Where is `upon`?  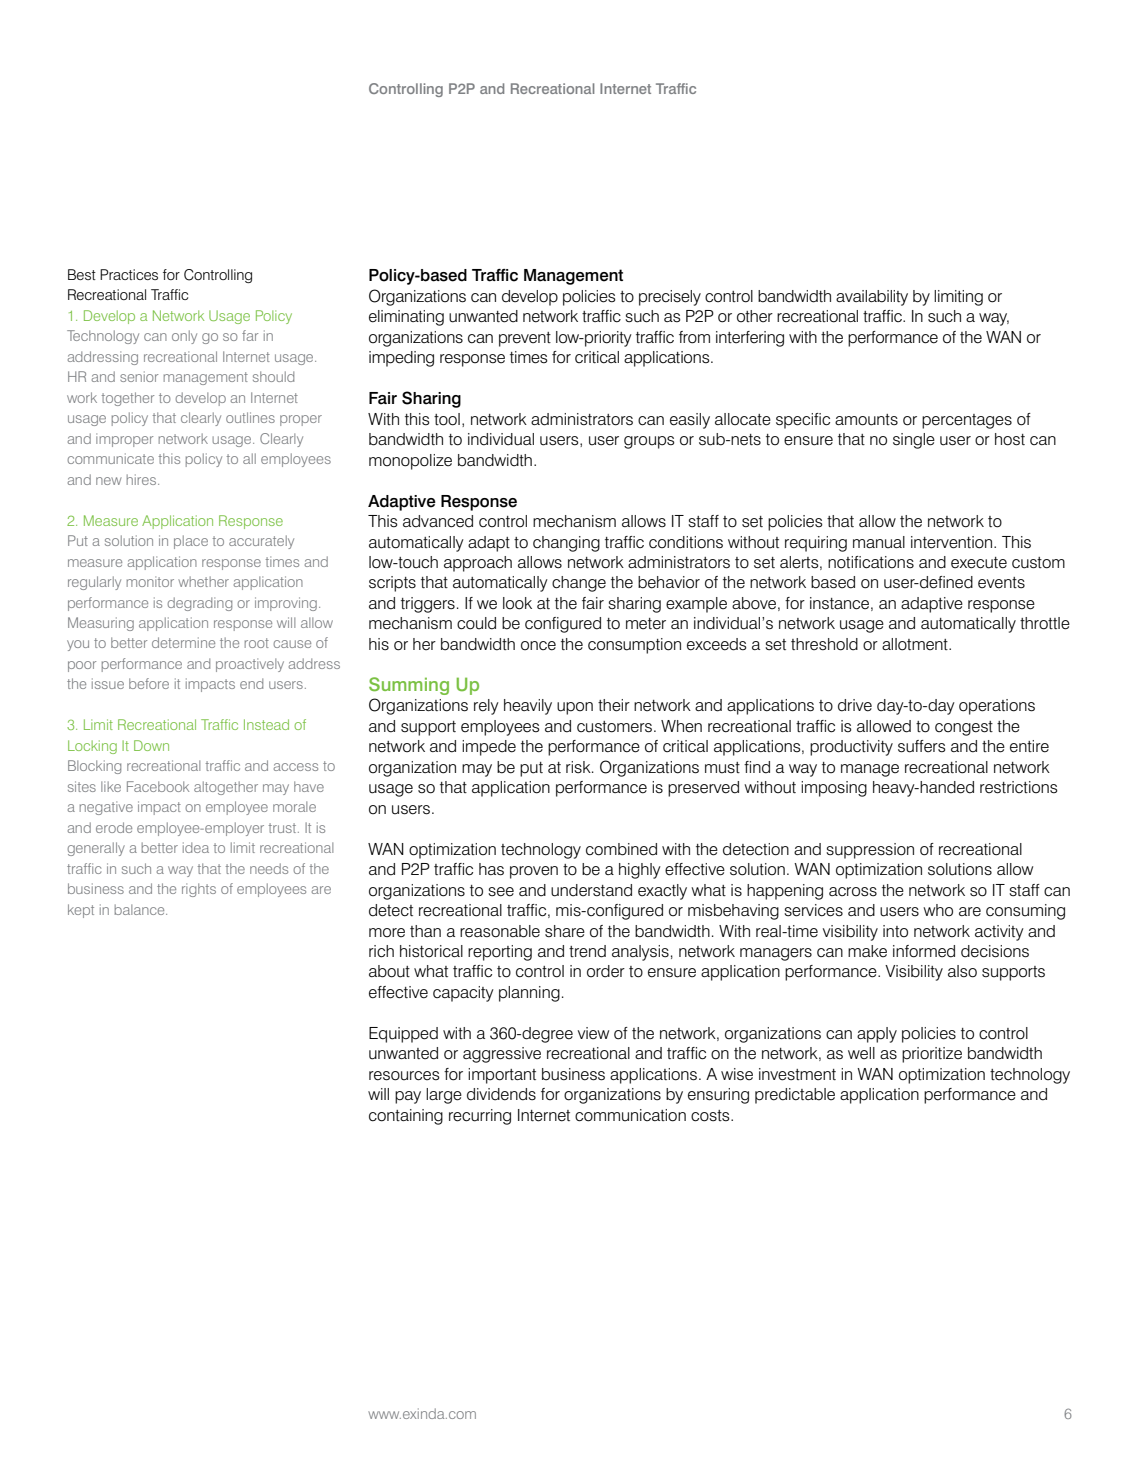 upon is located at coordinates (575, 708).
